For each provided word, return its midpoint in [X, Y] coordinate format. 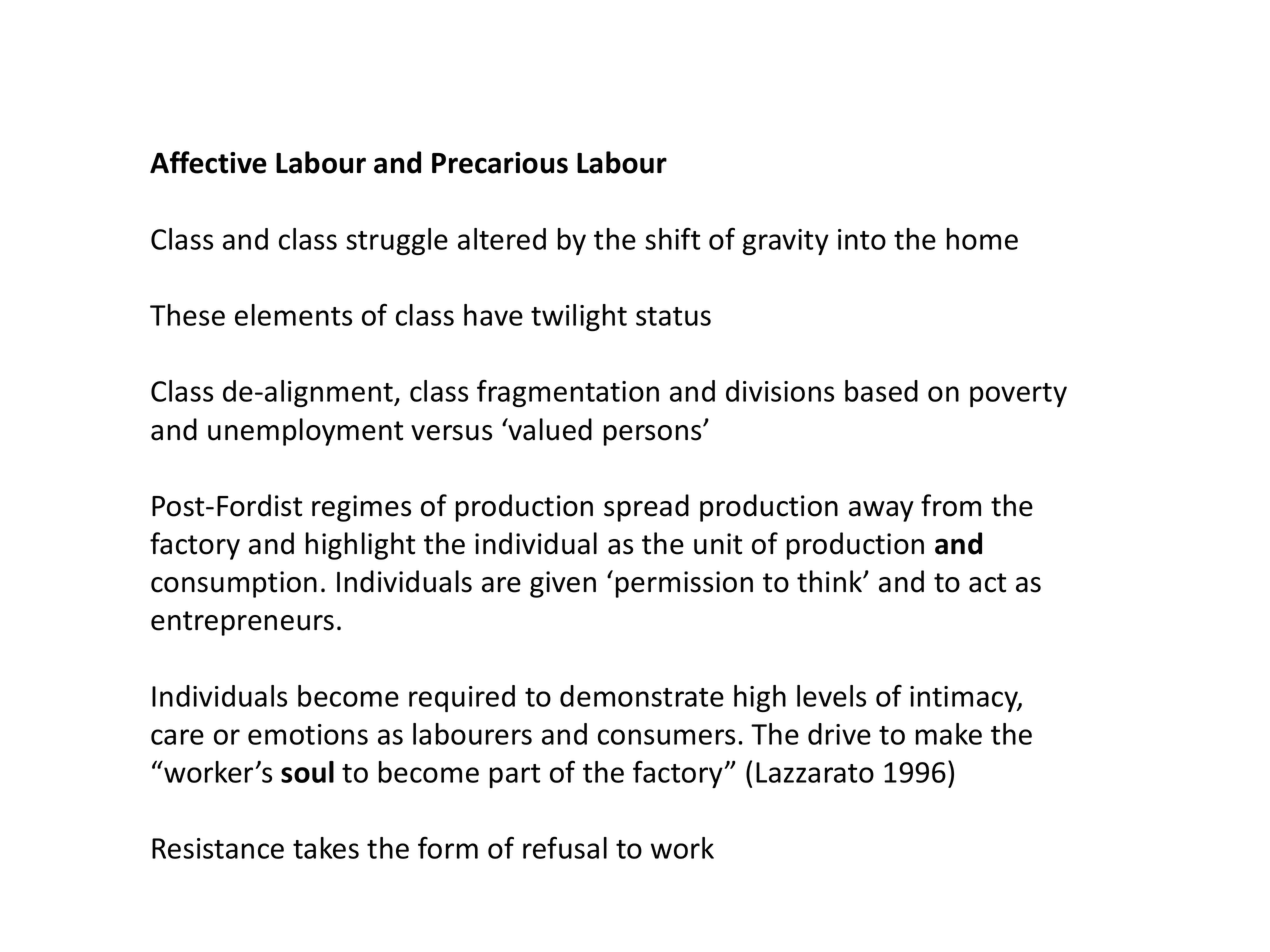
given [563, 584]
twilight [579, 317]
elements [293, 315]
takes [326, 848]
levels [831, 696]
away [881, 511]
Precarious [500, 163]
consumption [234, 584]
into [862, 239]
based [881, 391]
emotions [308, 734]
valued [549, 429]
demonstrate [642, 696]
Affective [208, 162]
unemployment [305, 432]
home [982, 239]
